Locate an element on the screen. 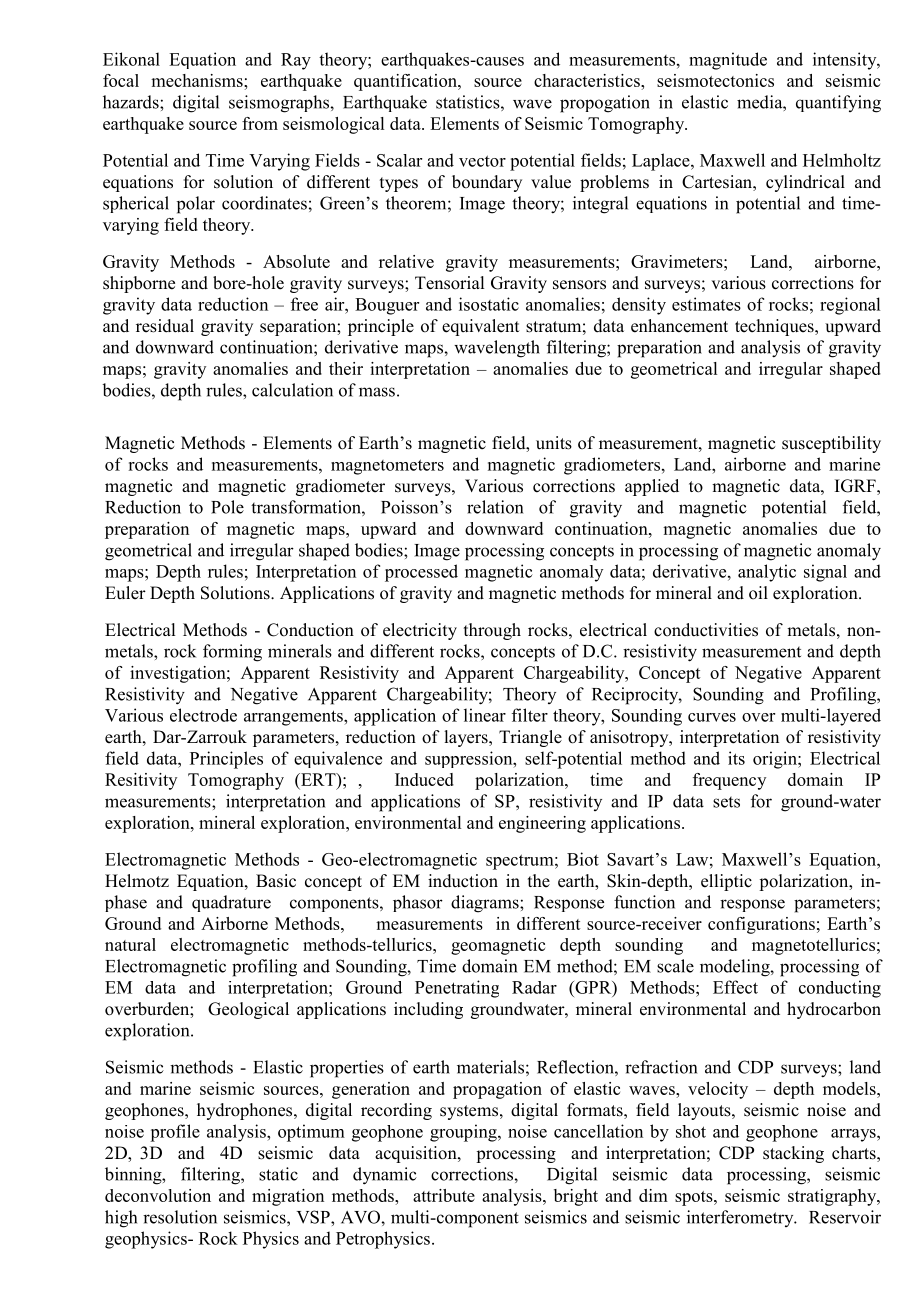  deconvolution is located at coordinates (158, 1195).
